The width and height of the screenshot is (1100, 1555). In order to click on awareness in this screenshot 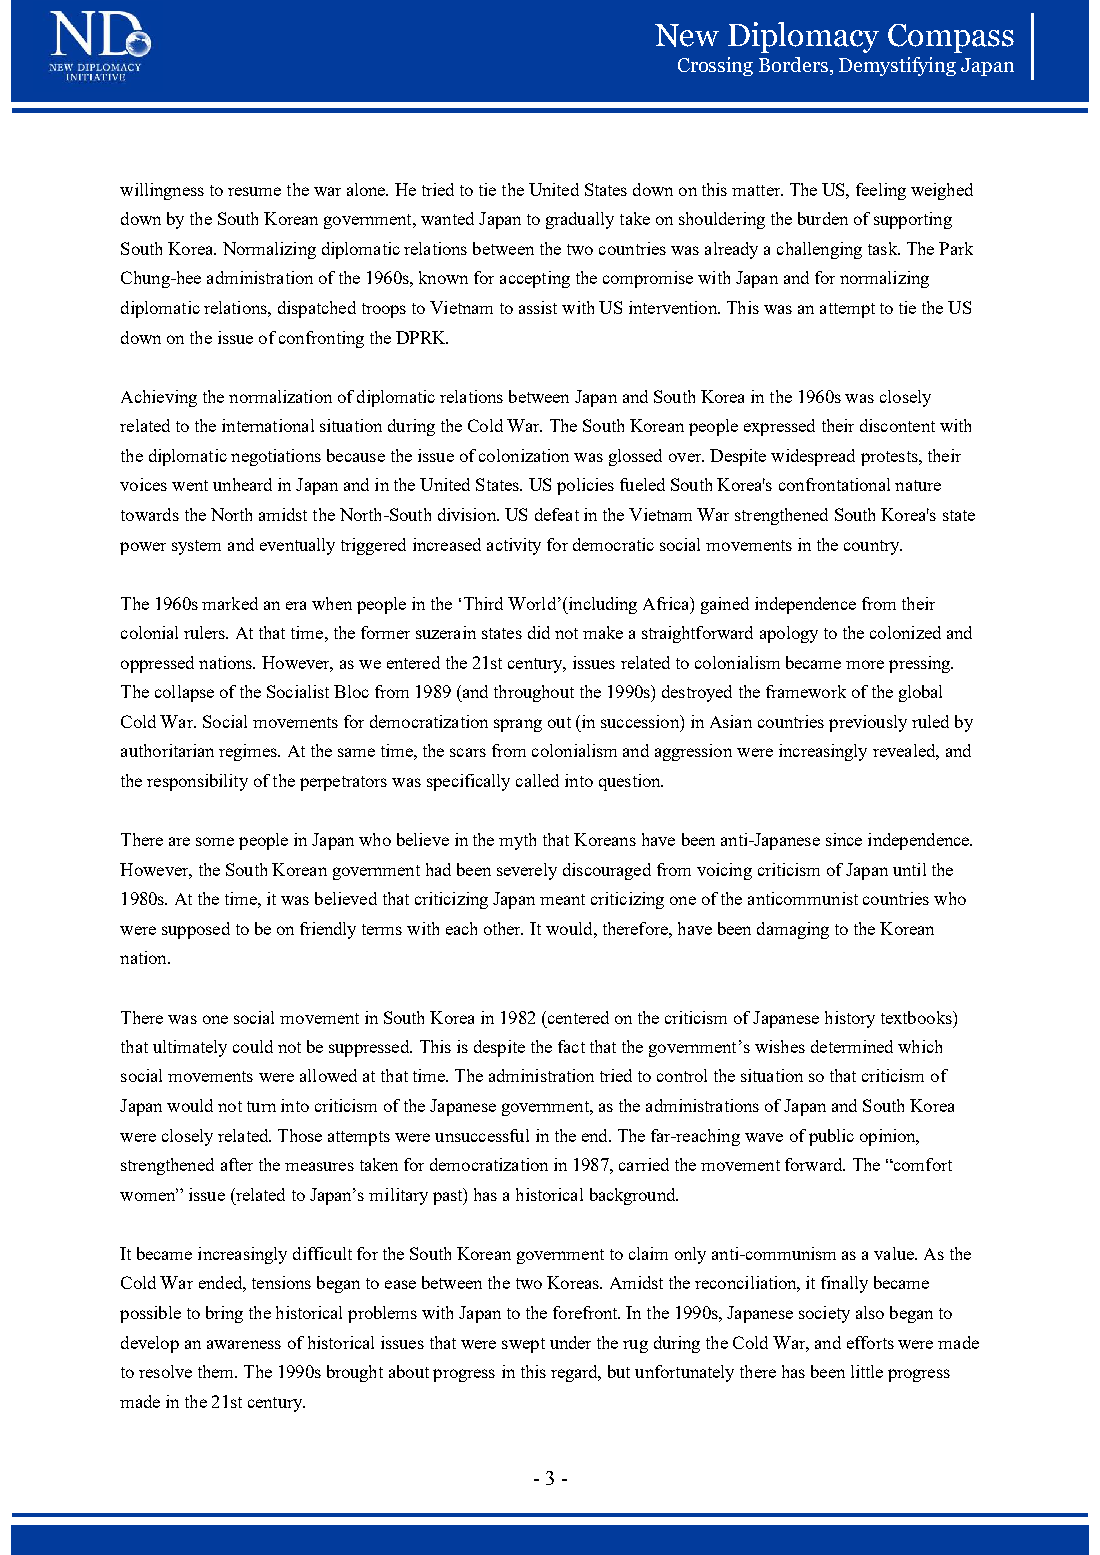, I will do `click(244, 1344)`.
